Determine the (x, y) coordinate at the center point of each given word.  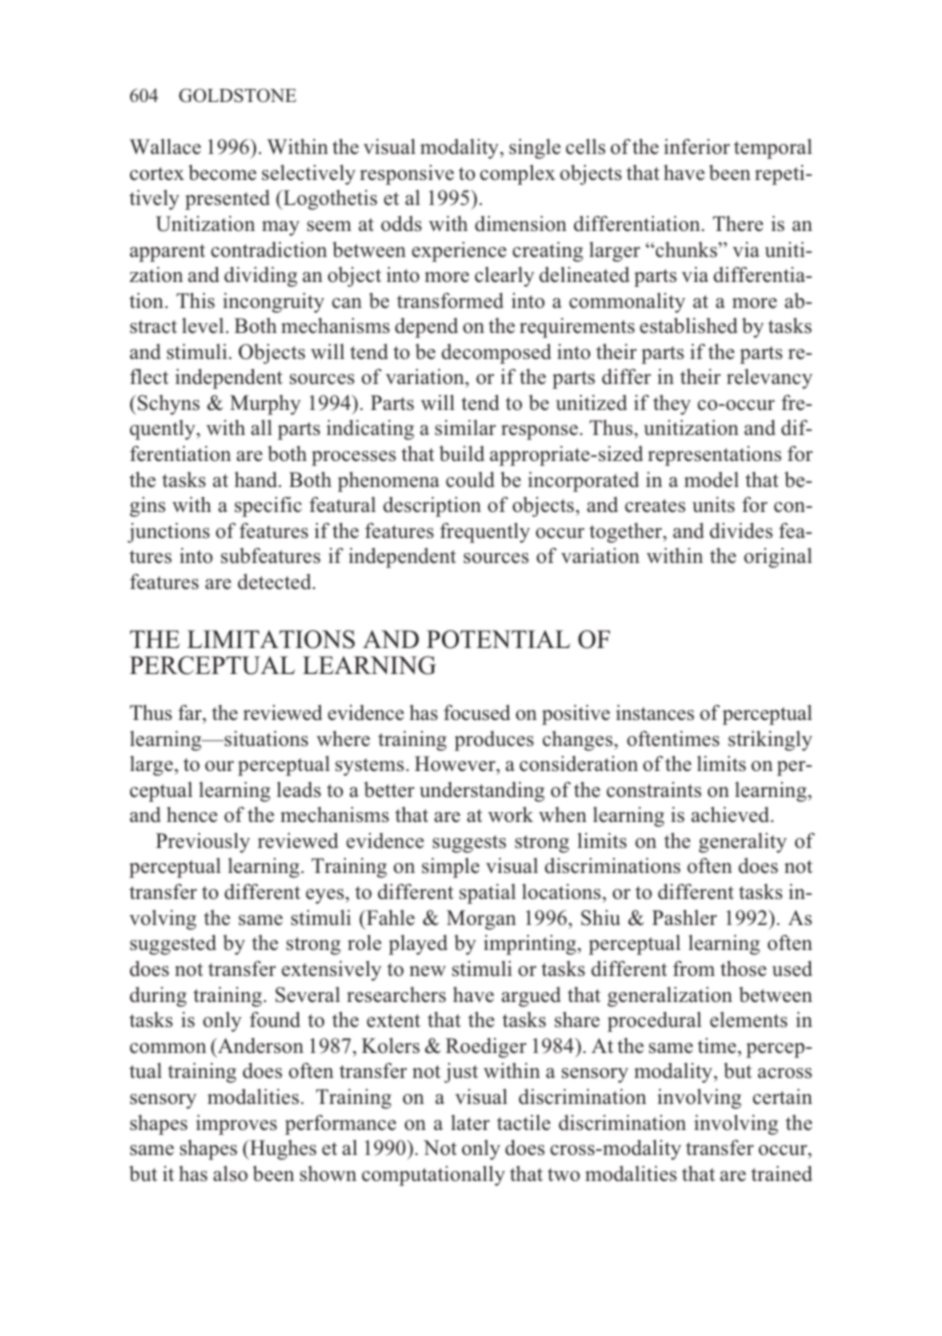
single (535, 149)
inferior (697, 146)
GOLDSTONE (237, 95)
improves (236, 1125)
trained (781, 1173)
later (470, 1123)
